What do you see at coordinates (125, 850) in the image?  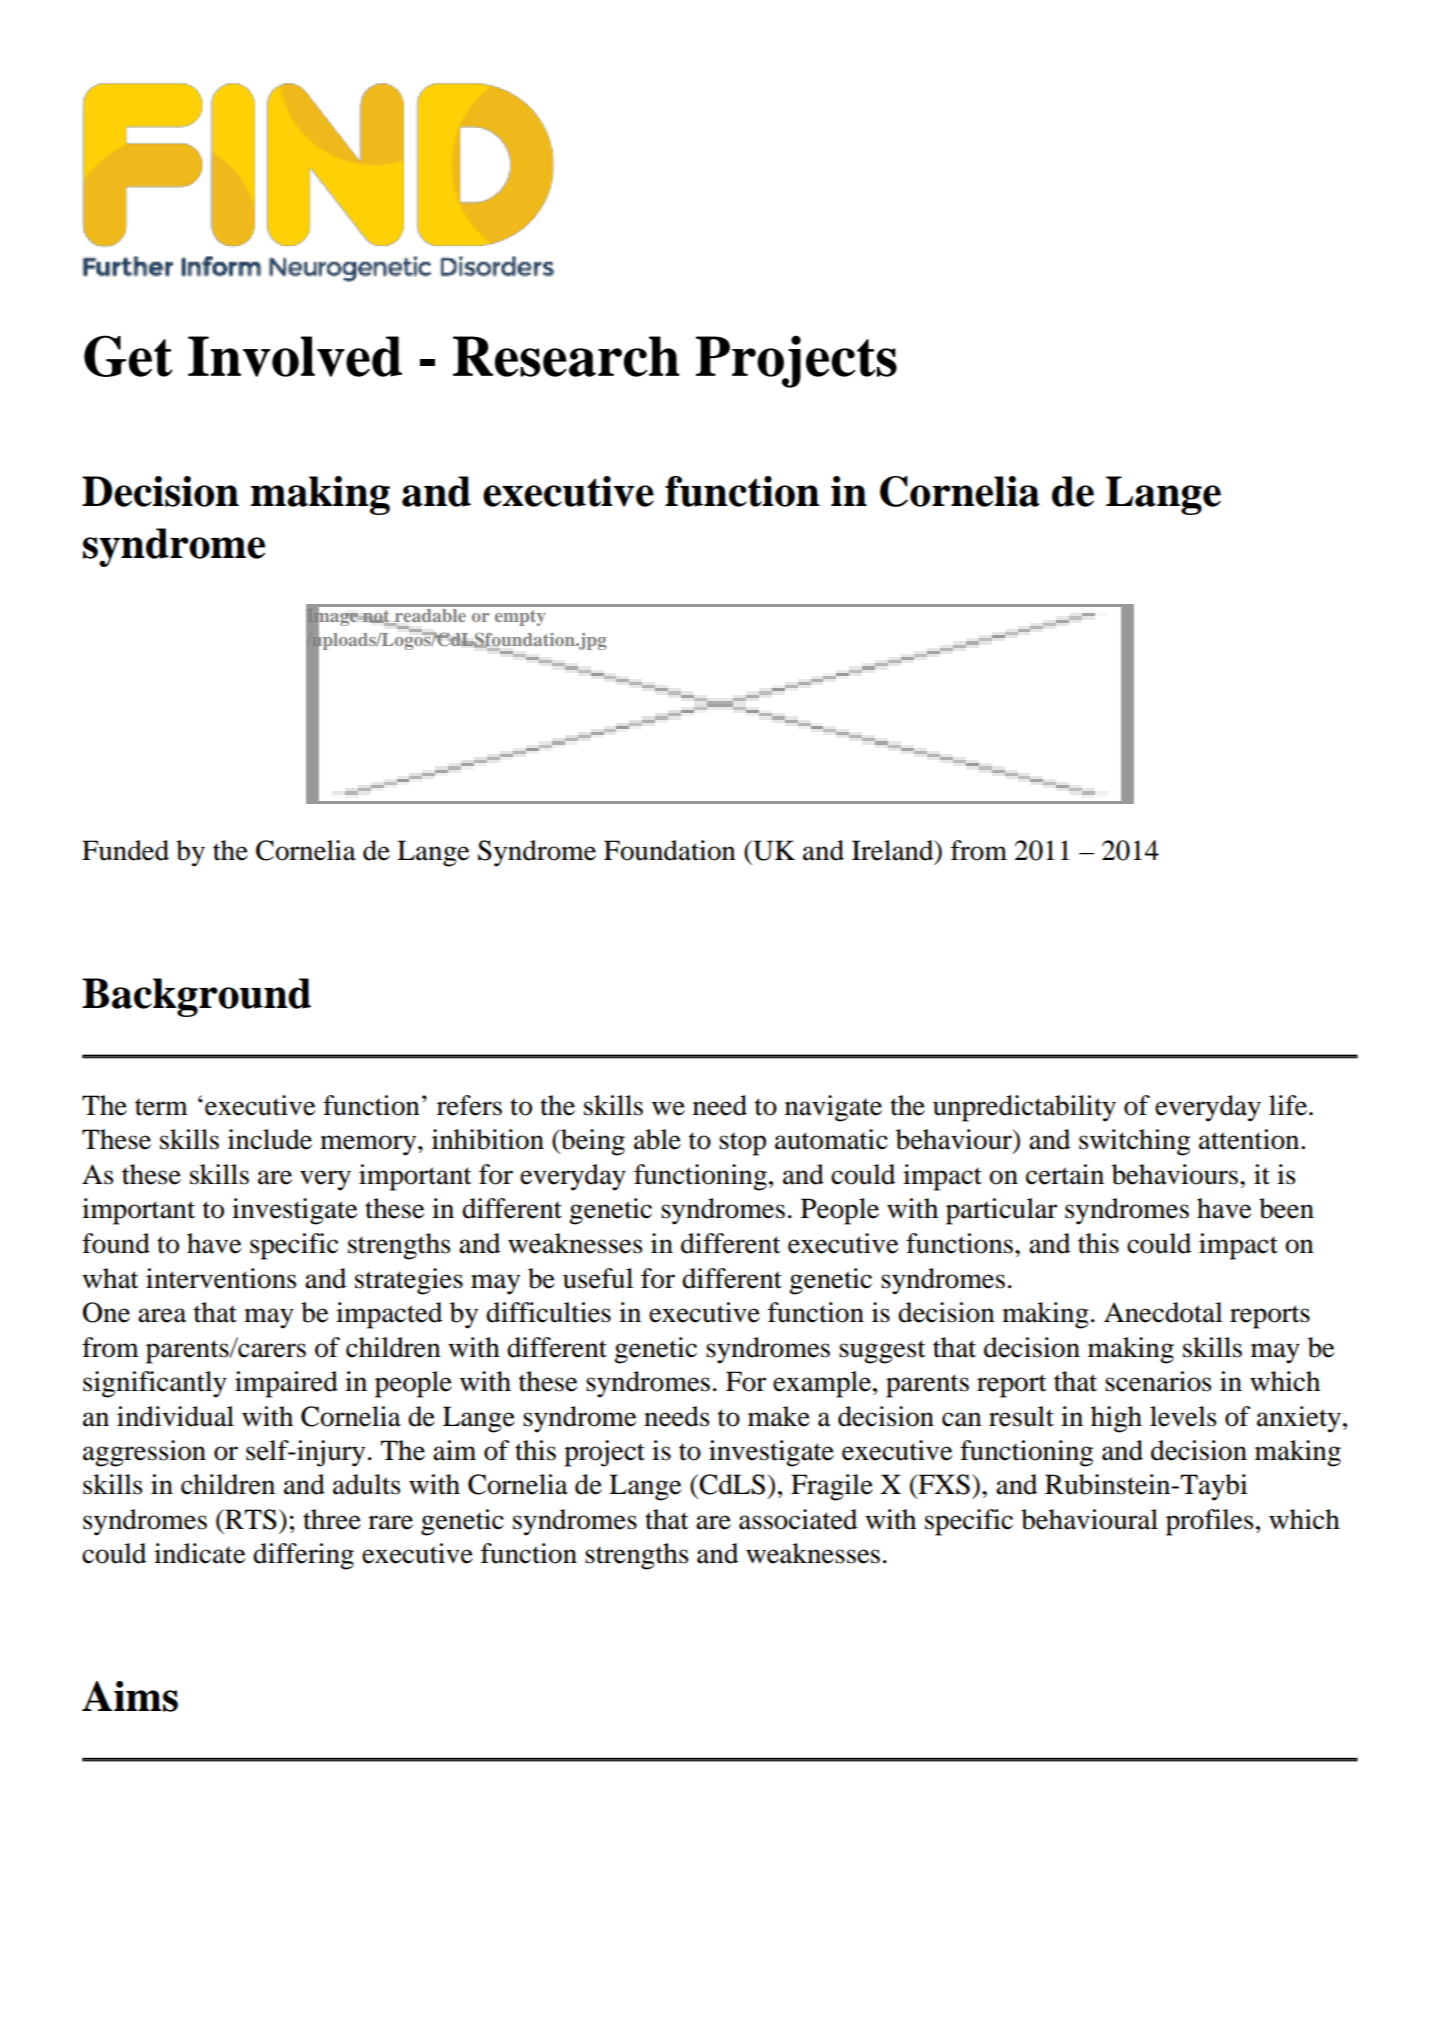 I see `Funded` at bounding box center [125, 850].
